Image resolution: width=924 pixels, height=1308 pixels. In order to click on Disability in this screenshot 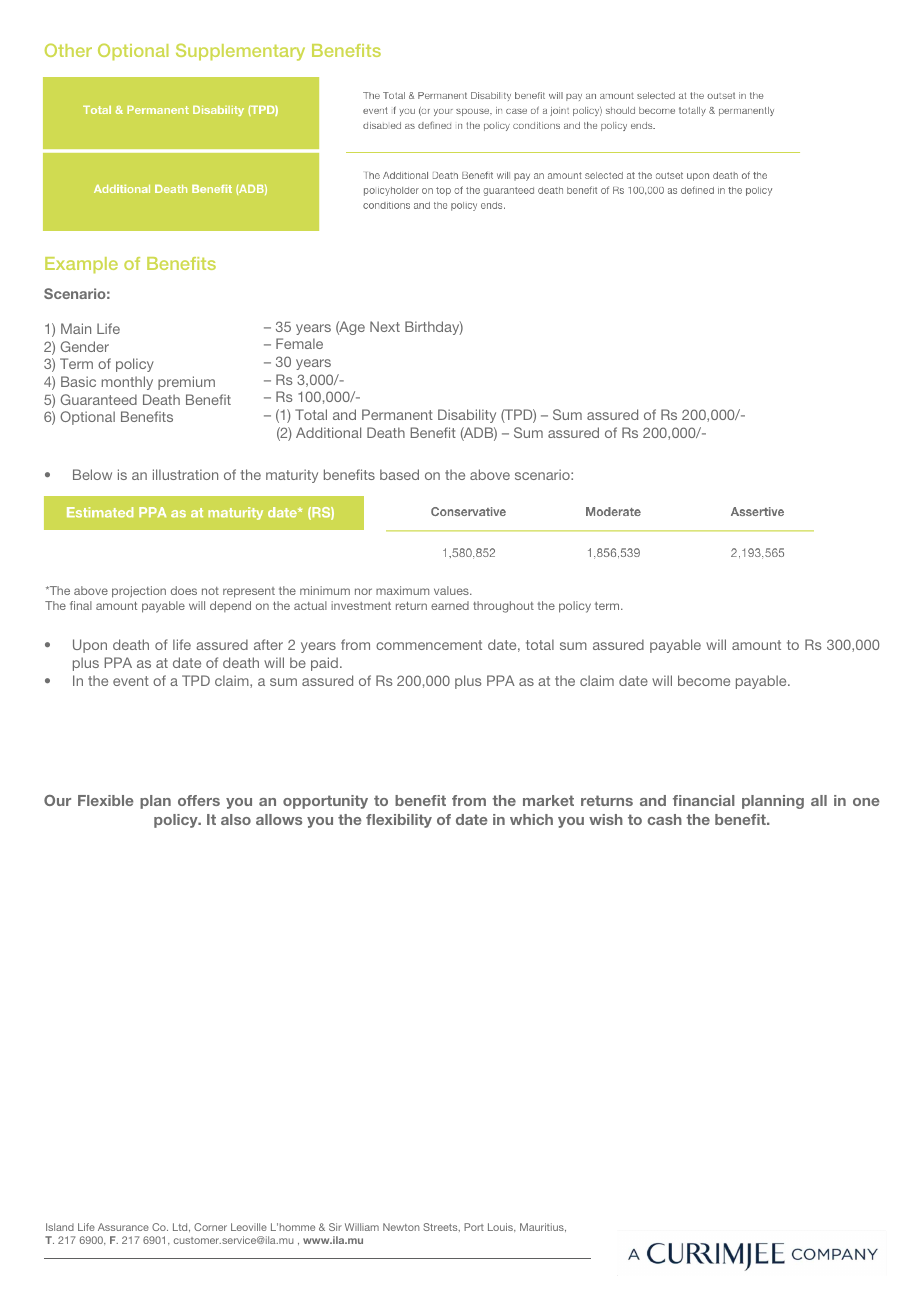, I will do `click(467, 416)`.
